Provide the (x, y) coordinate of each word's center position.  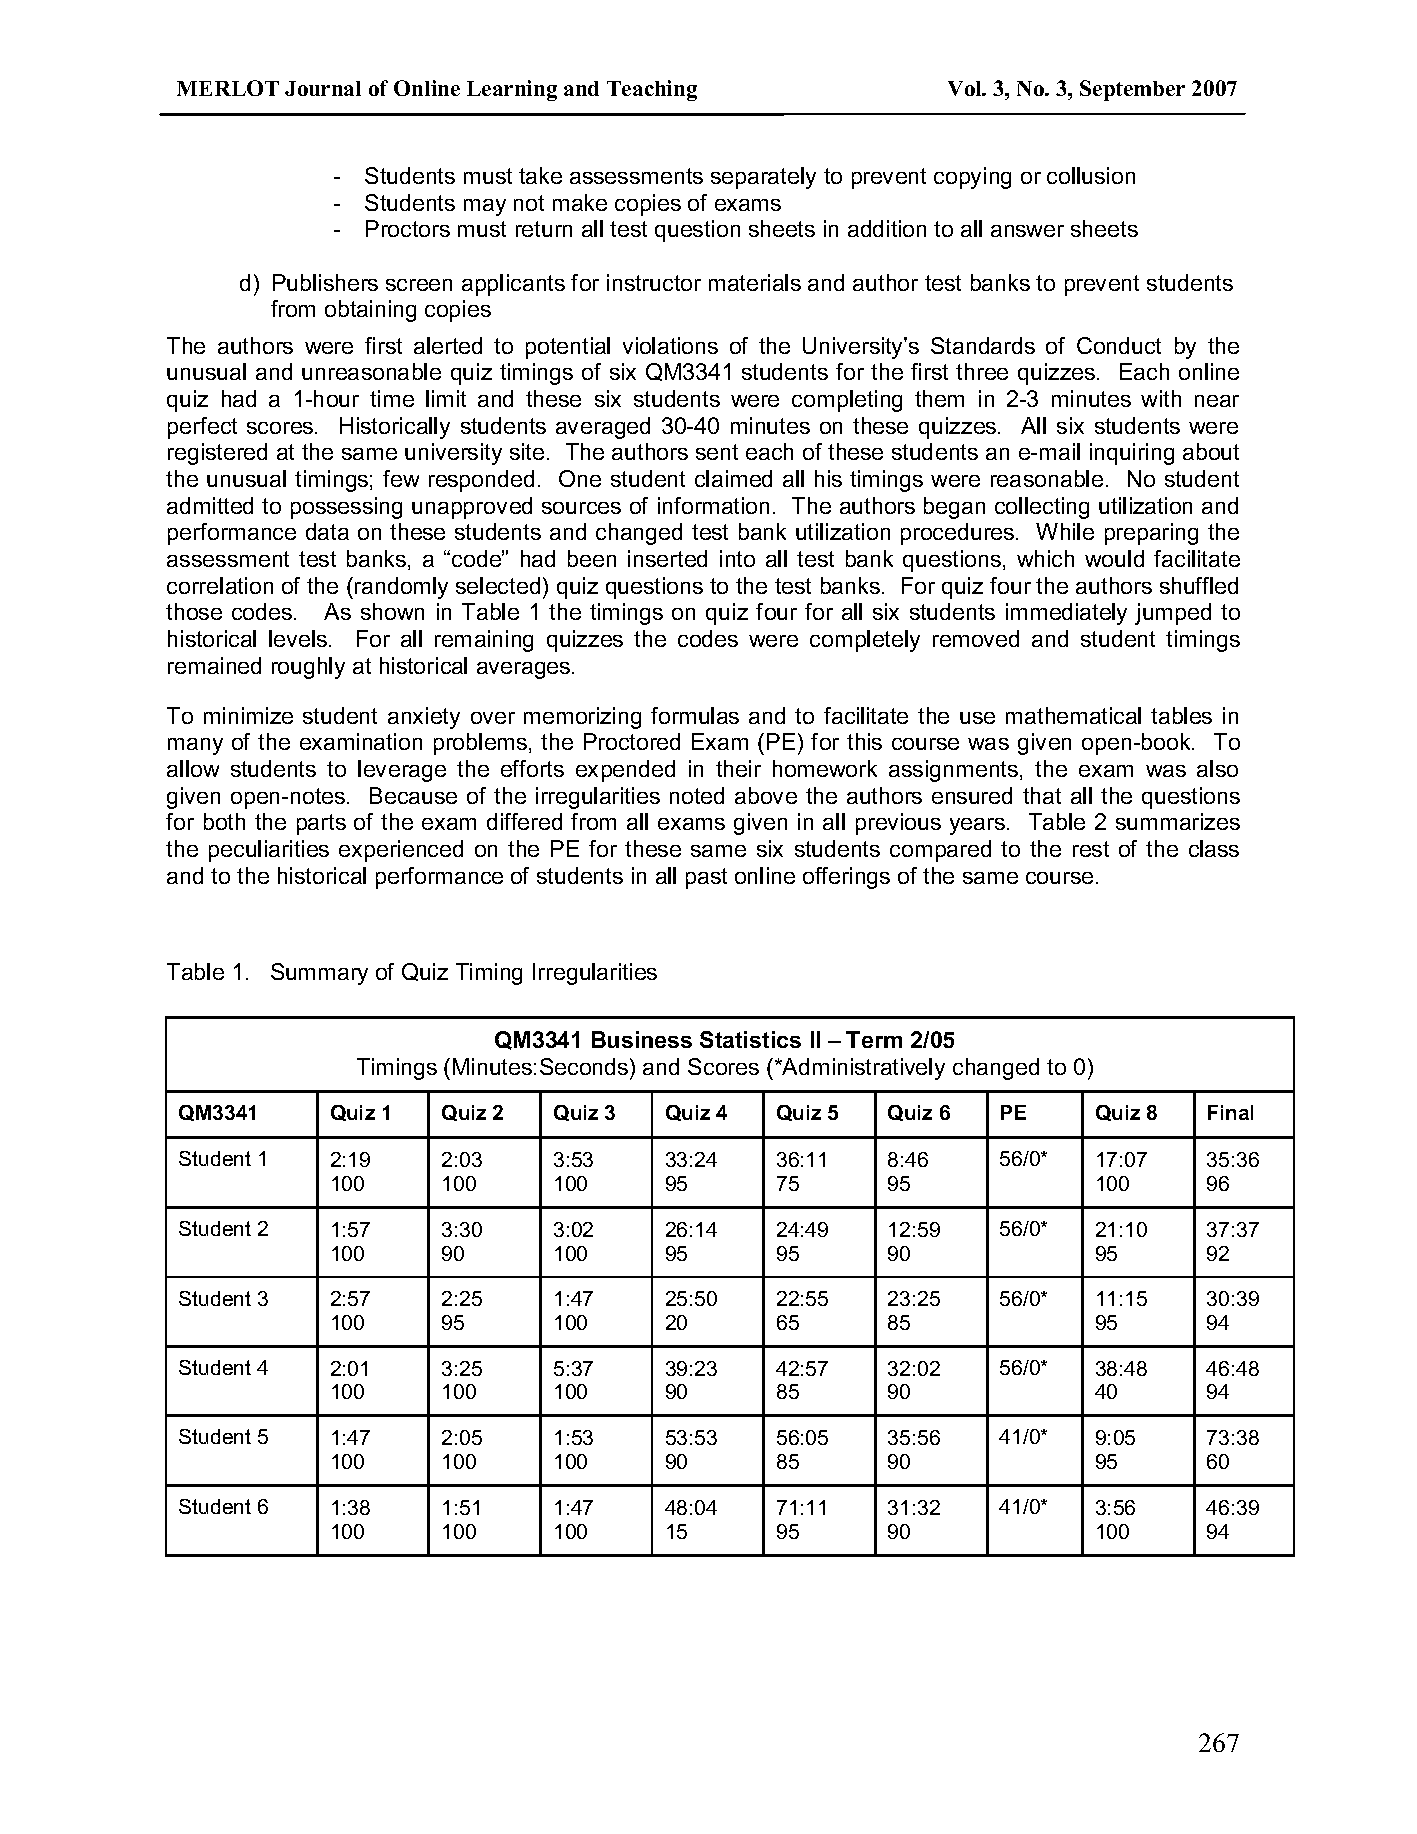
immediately (1066, 614)
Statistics (750, 1039)
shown (392, 611)
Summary (319, 974)
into (737, 558)
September (1132, 90)
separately (763, 178)
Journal (323, 88)
